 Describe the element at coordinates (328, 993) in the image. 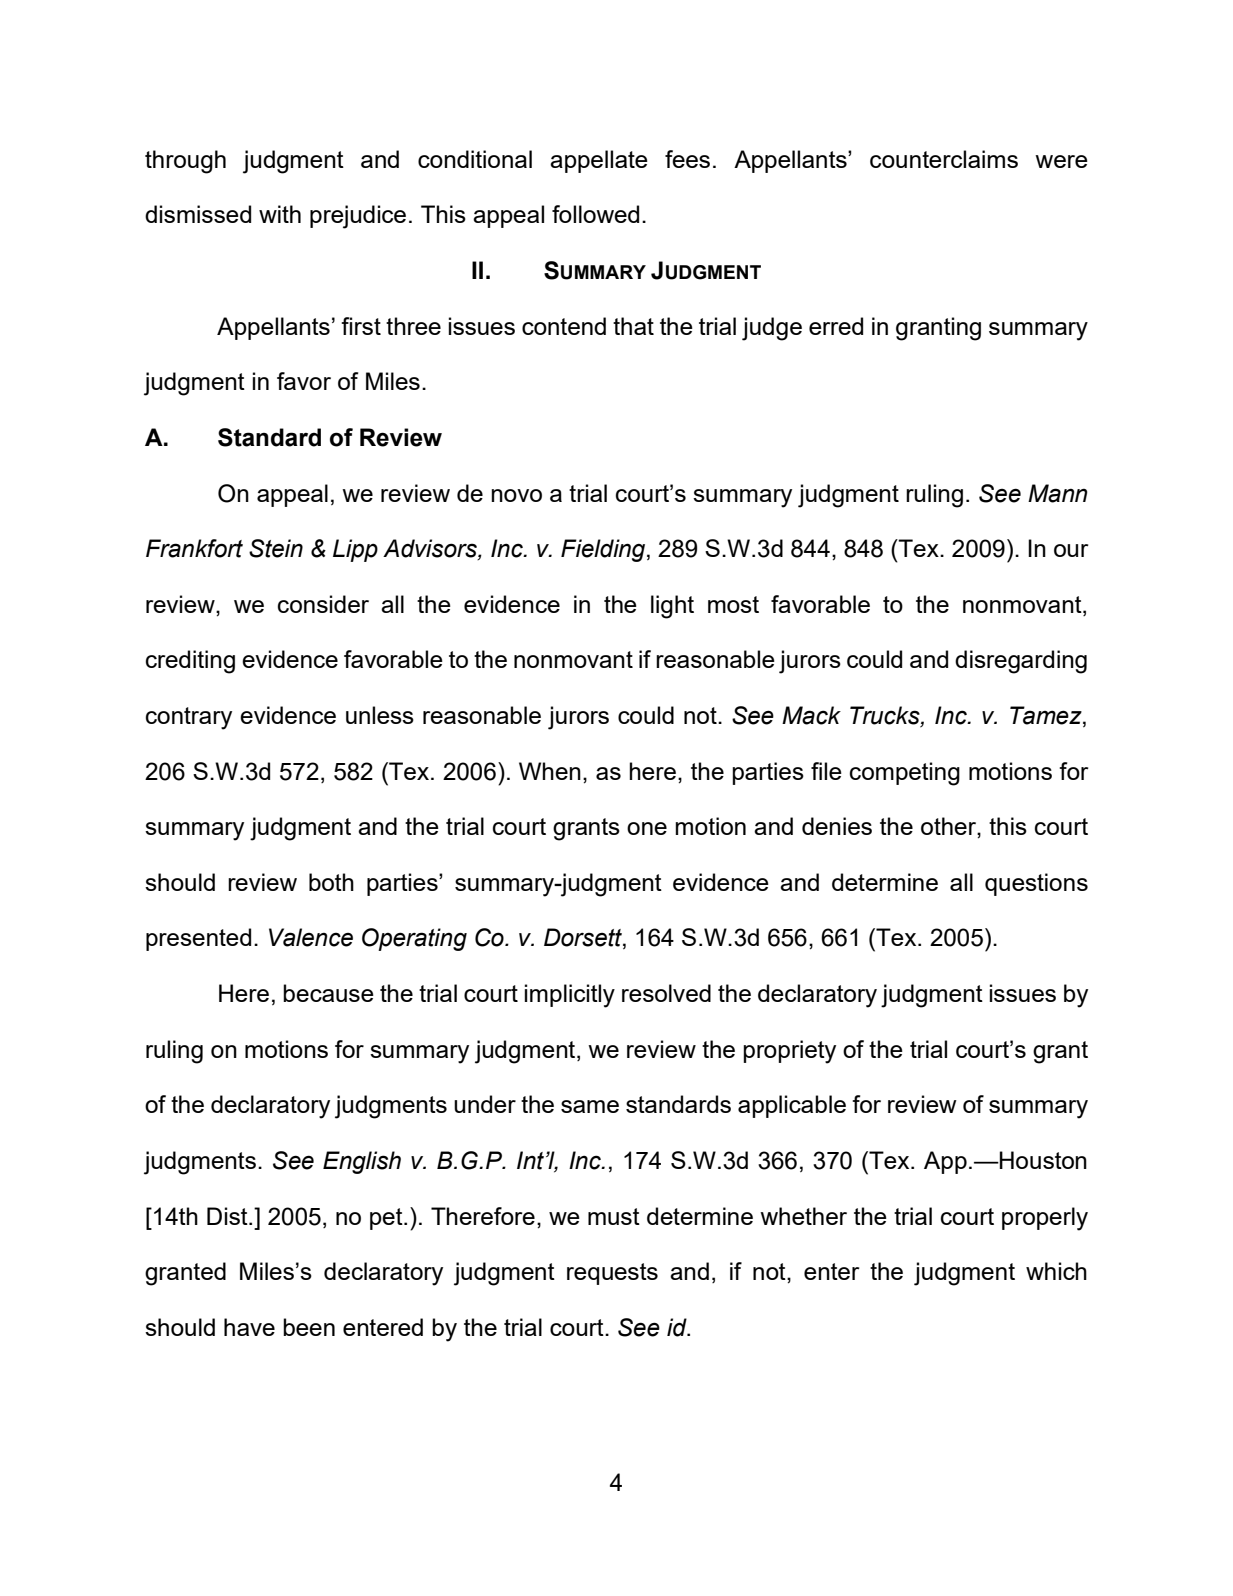

I see `because` at that location.
